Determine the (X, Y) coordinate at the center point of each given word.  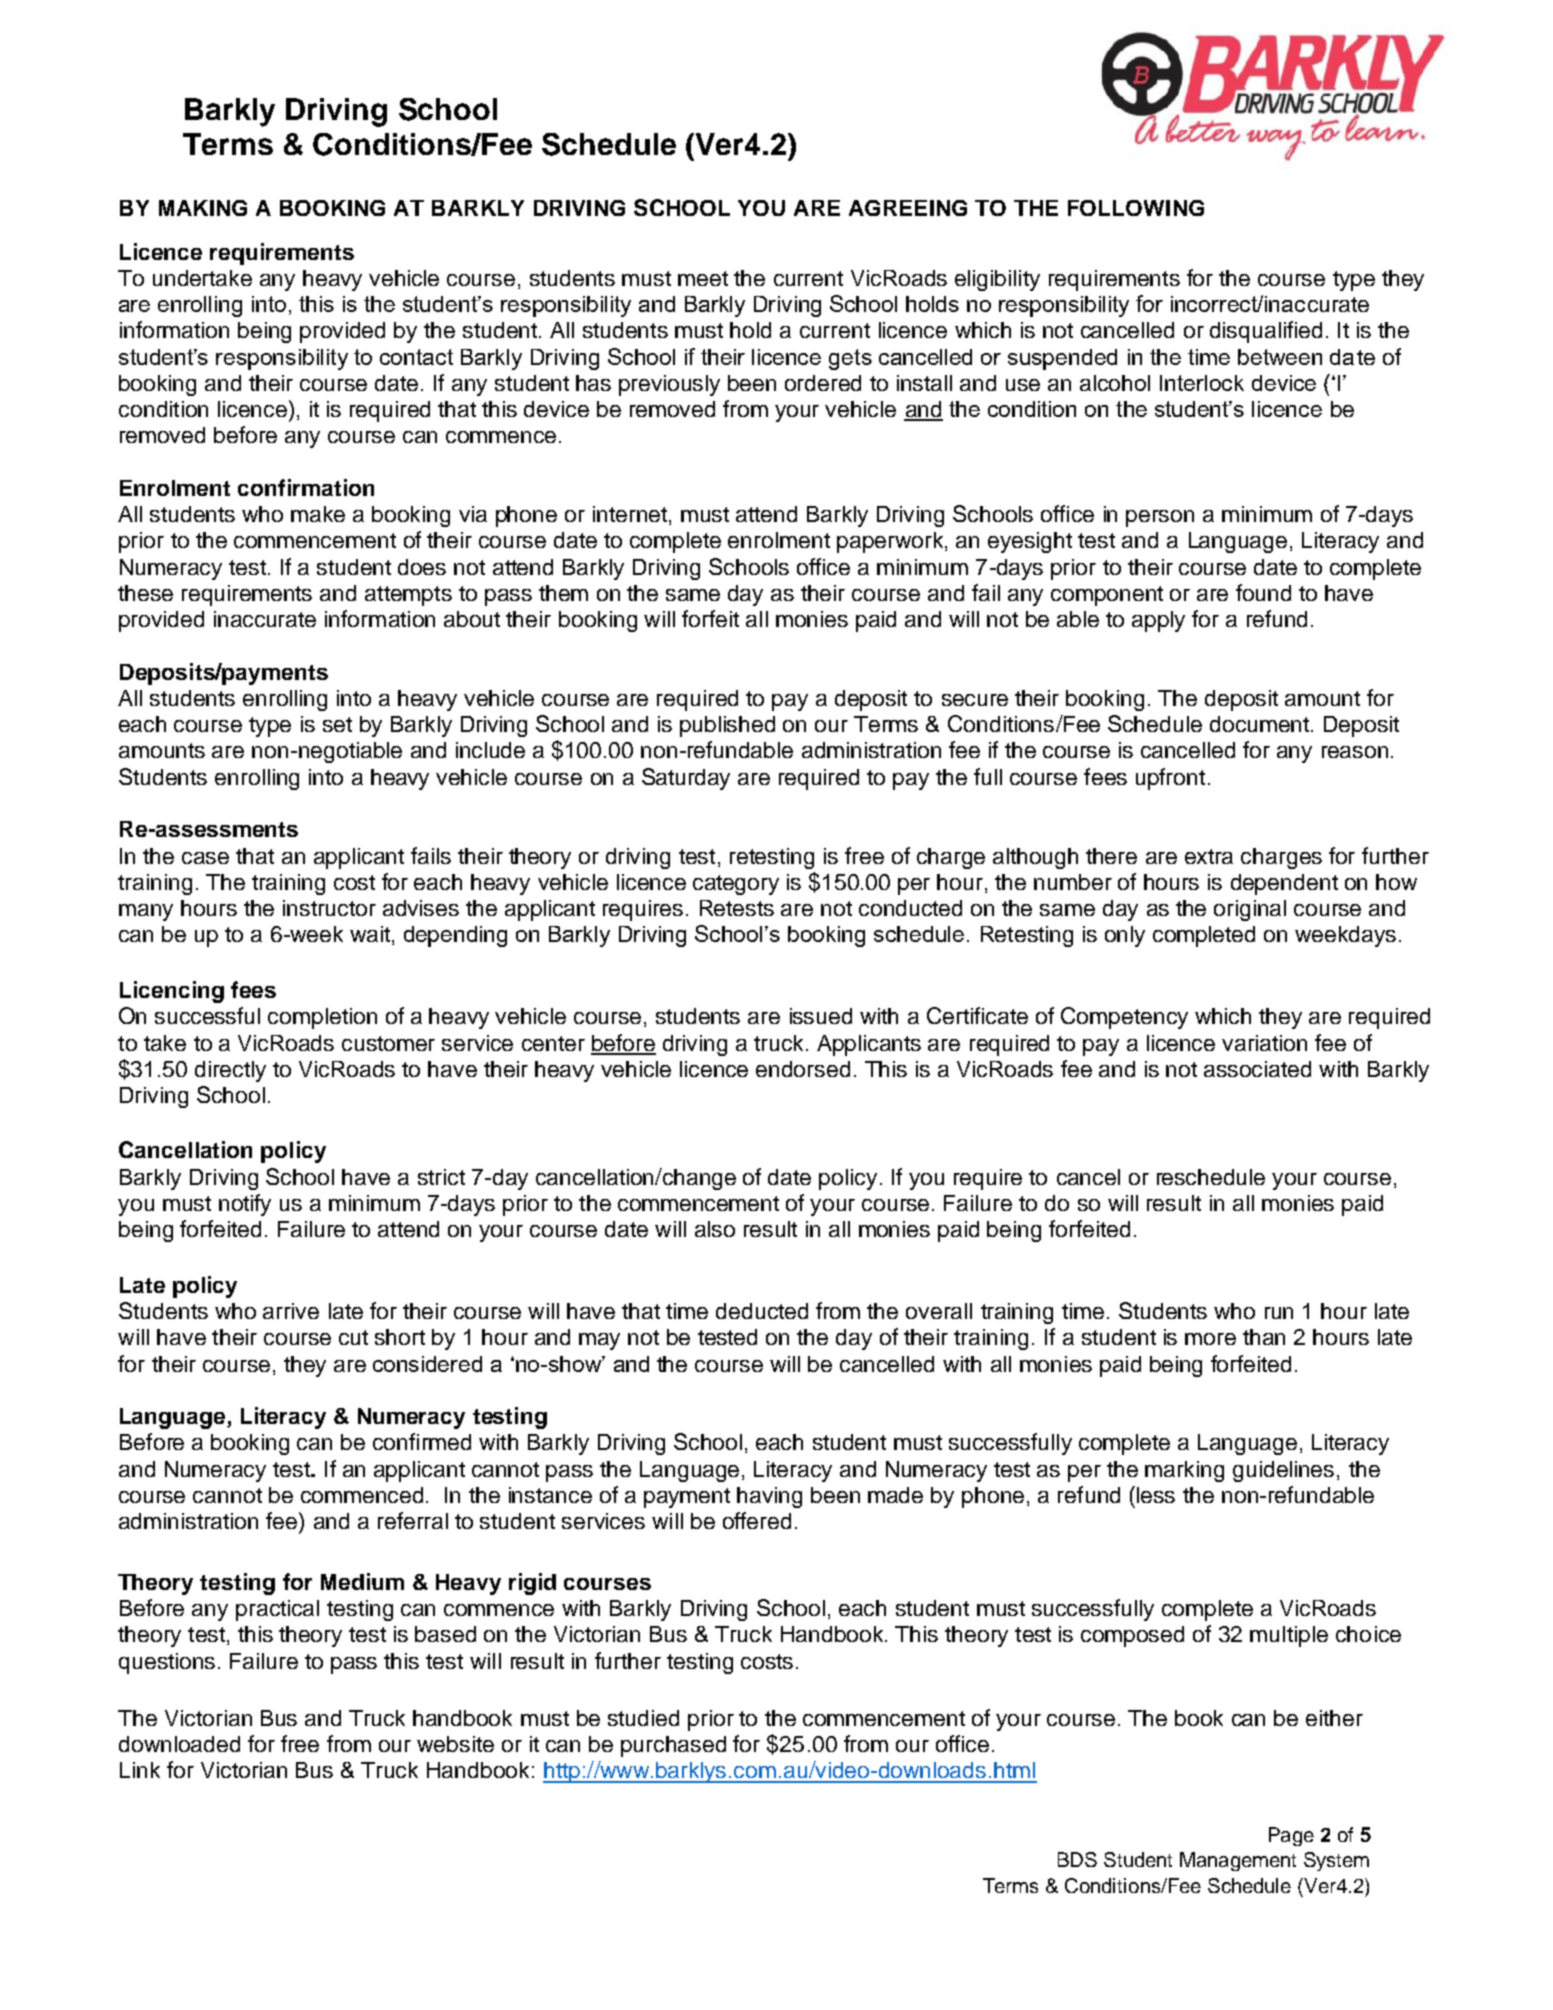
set (337, 724)
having (769, 1497)
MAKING (203, 208)
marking (1184, 1471)
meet (703, 278)
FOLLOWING (1136, 208)
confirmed (422, 1441)
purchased (673, 1746)
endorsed (803, 1069)
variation (1264, 1043)
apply (1158, 621)
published (727, 726)
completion (322, 1018)
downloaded (179, 1744)
